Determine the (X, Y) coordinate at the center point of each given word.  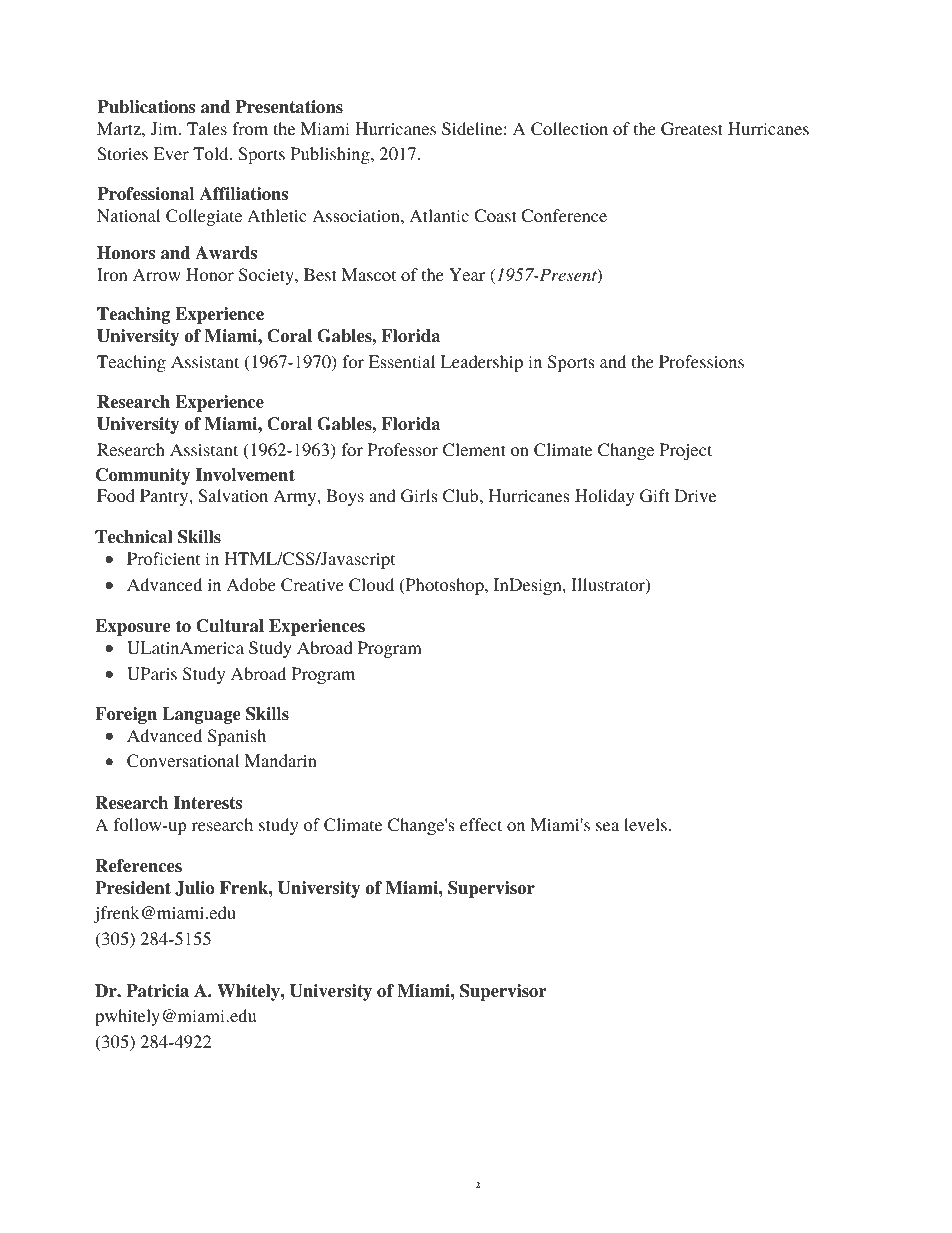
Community (143, 476)
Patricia (157, 991)
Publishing (331, 155)
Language (201, 715)
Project (686, 451)
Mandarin (281, 760)
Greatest (692, 129)
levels (645, 824)
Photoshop (444, 586)
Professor (403, 449)
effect (481, 824)
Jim (165, 129)
